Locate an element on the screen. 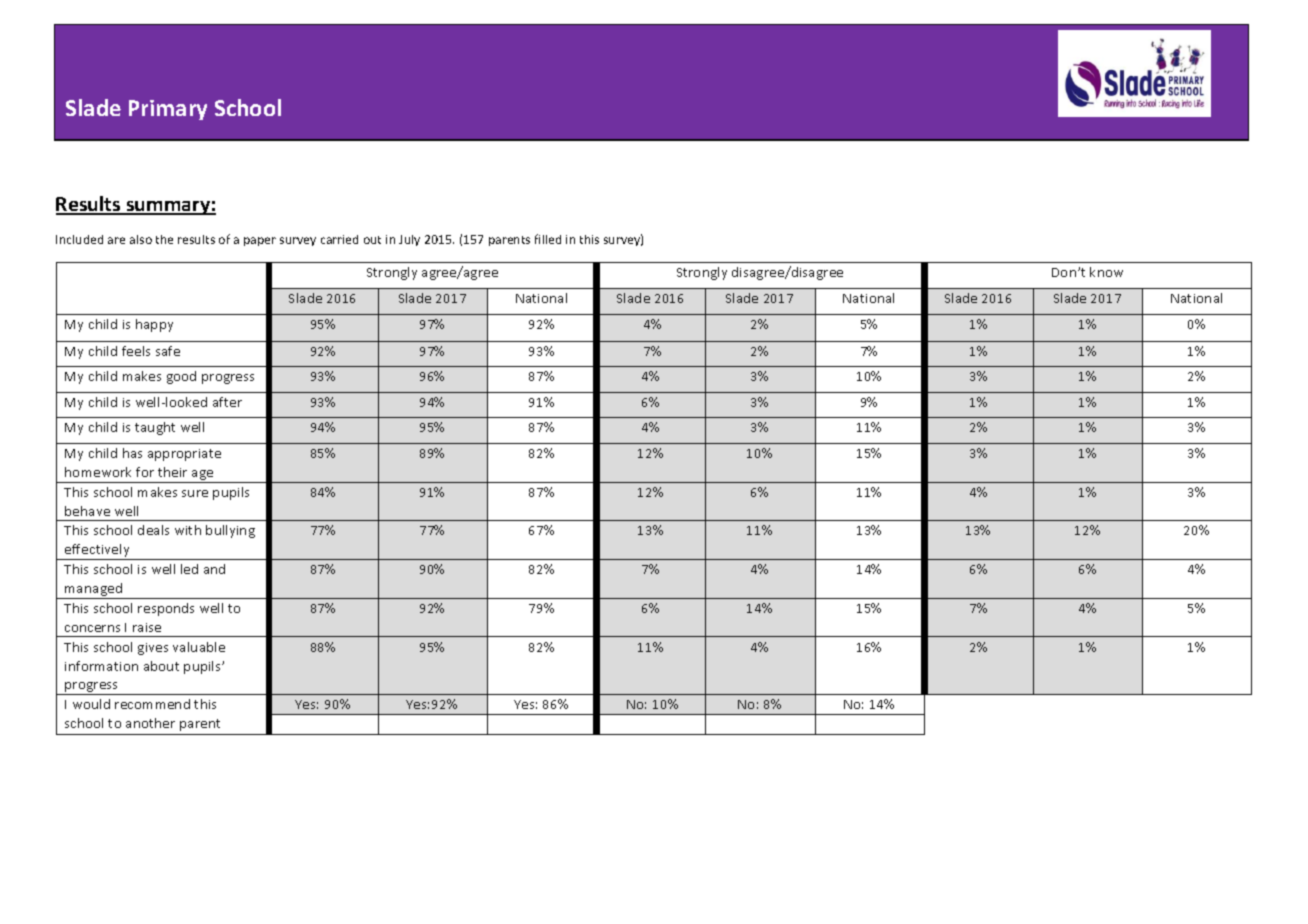 The image size is (1308, 924). know is located at coordinates (1106, 272).
